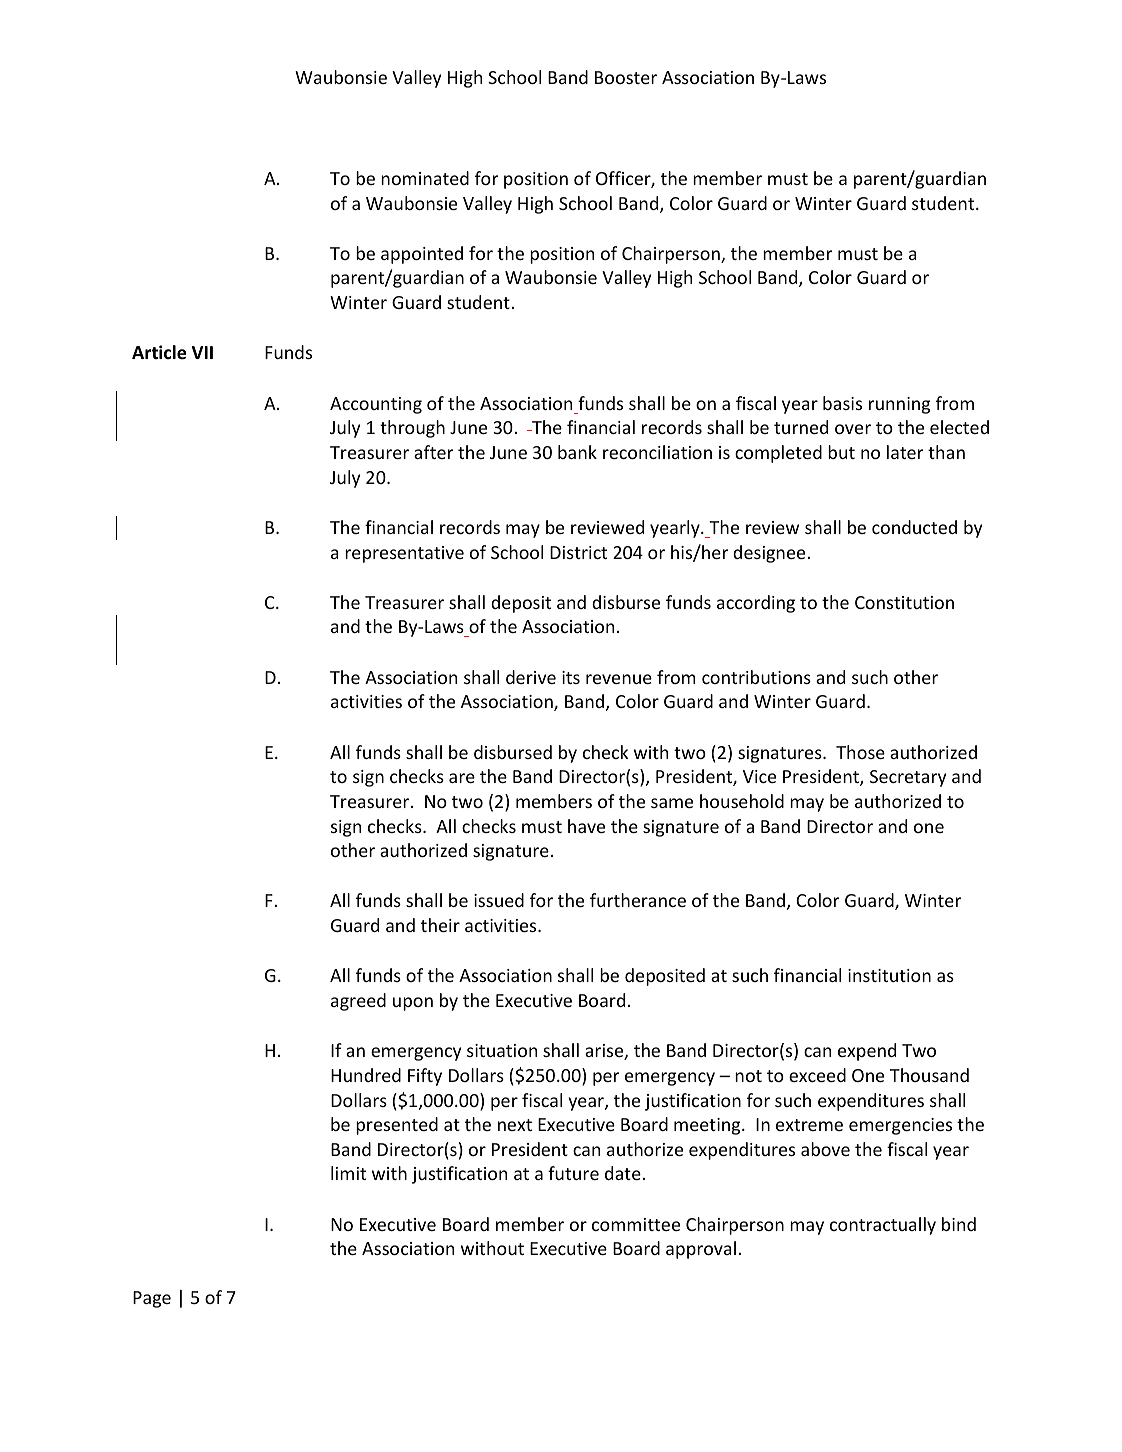 This document has height=1452, width=1122. What do you see at coordinates (425, 178) in the document?
I see `nominated` at bounding box center [425, 178].
